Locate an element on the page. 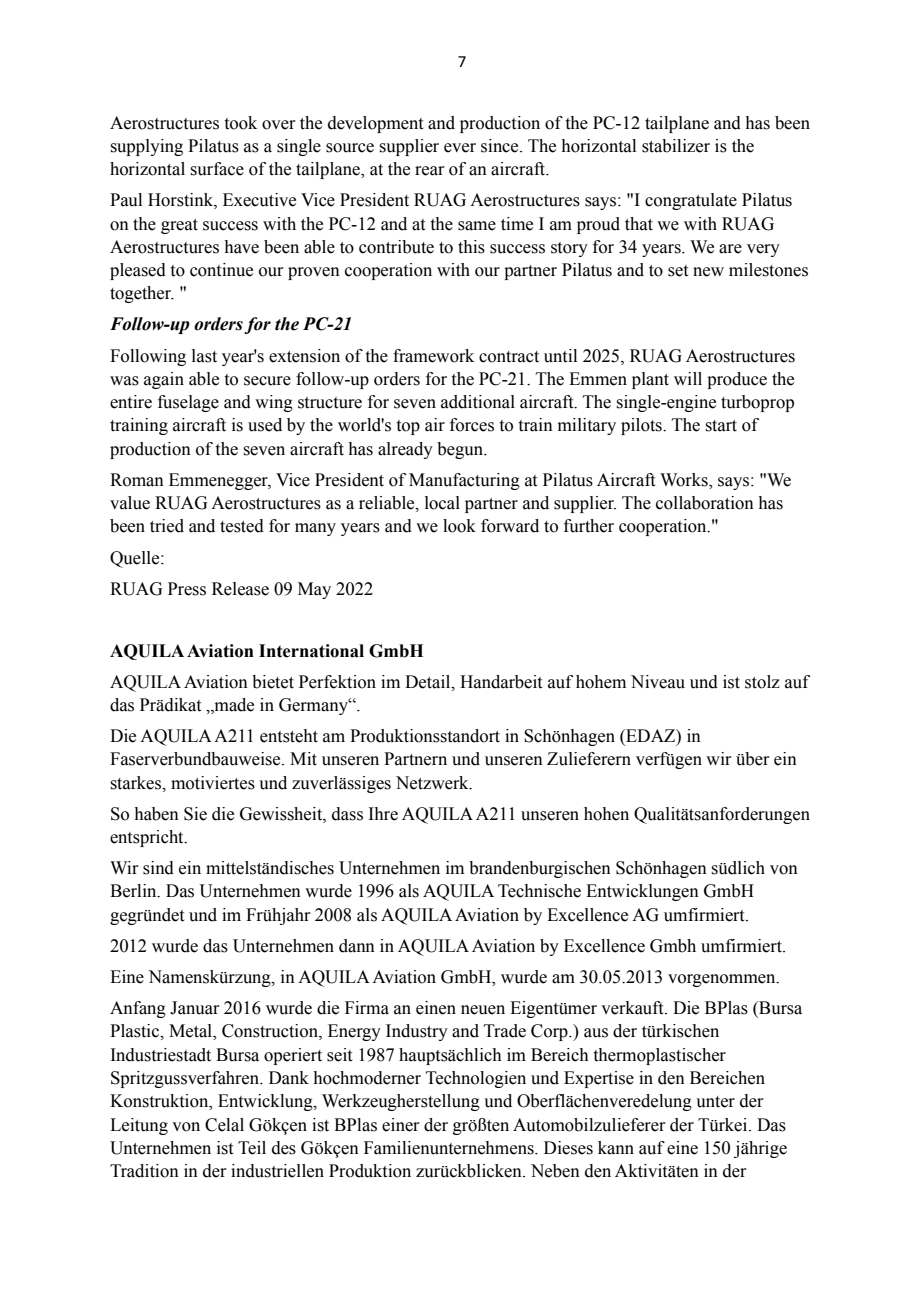  ever is located at coordinates (460, 148).
